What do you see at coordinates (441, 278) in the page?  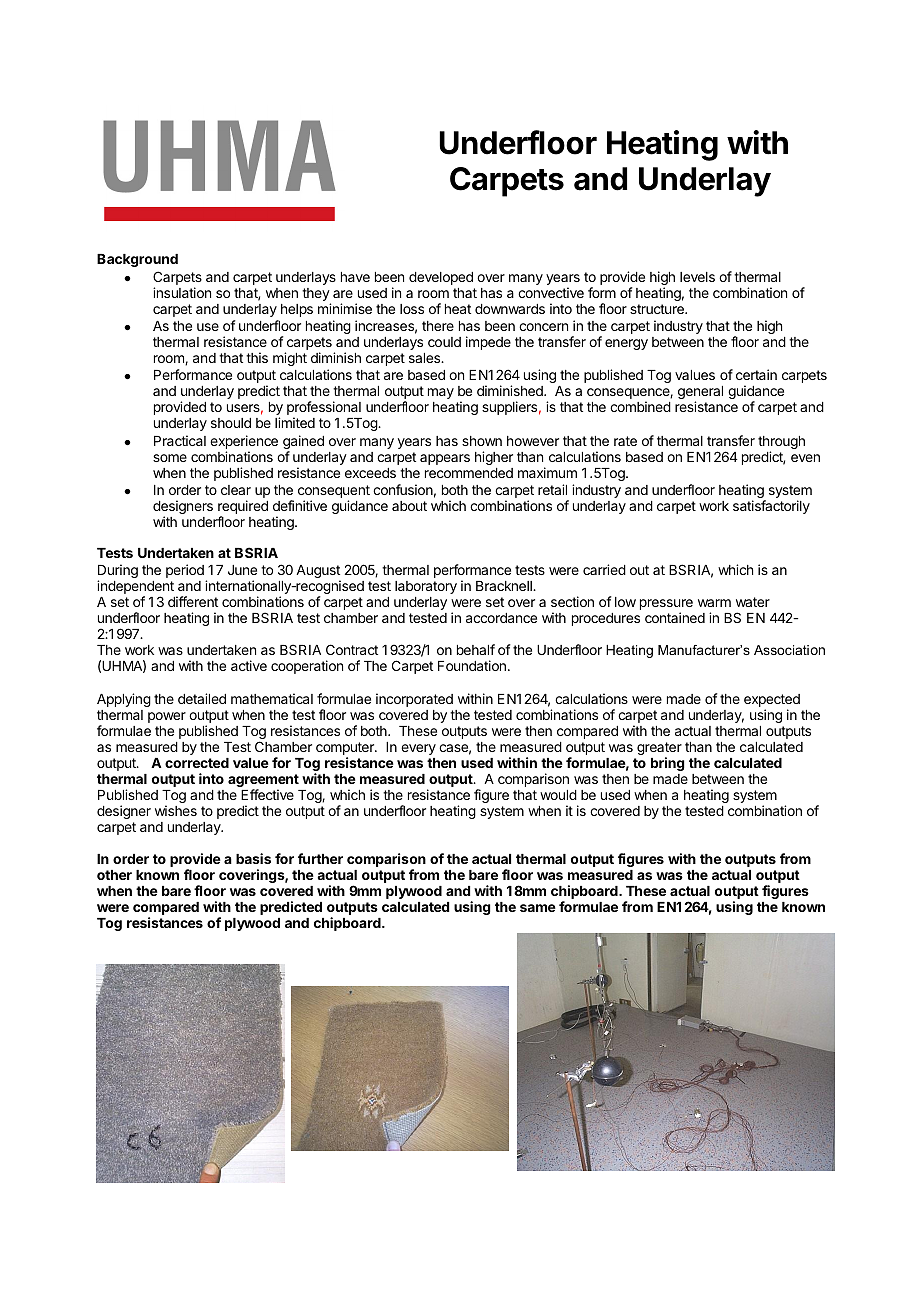 I see `developed` at bounding box center [441, 278].
